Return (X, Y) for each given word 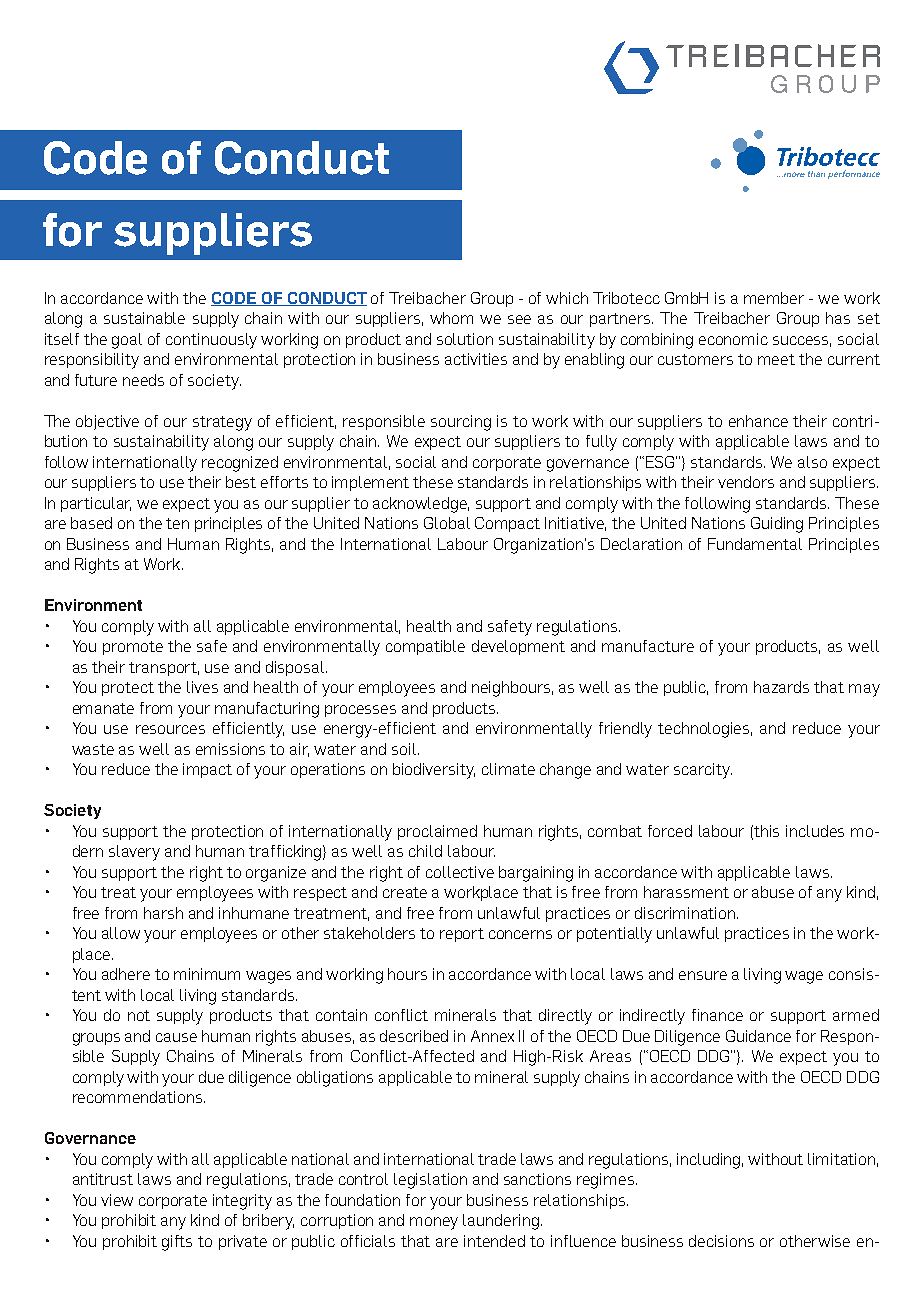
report (462, 935)
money (434, 1223)
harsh (163, 913)
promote (133, 648)
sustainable (144, 318)
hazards (781, 687)
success (802, 341)
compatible (425, 647)
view (117, 1200)
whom (451, 318)
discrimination (686, 913)
